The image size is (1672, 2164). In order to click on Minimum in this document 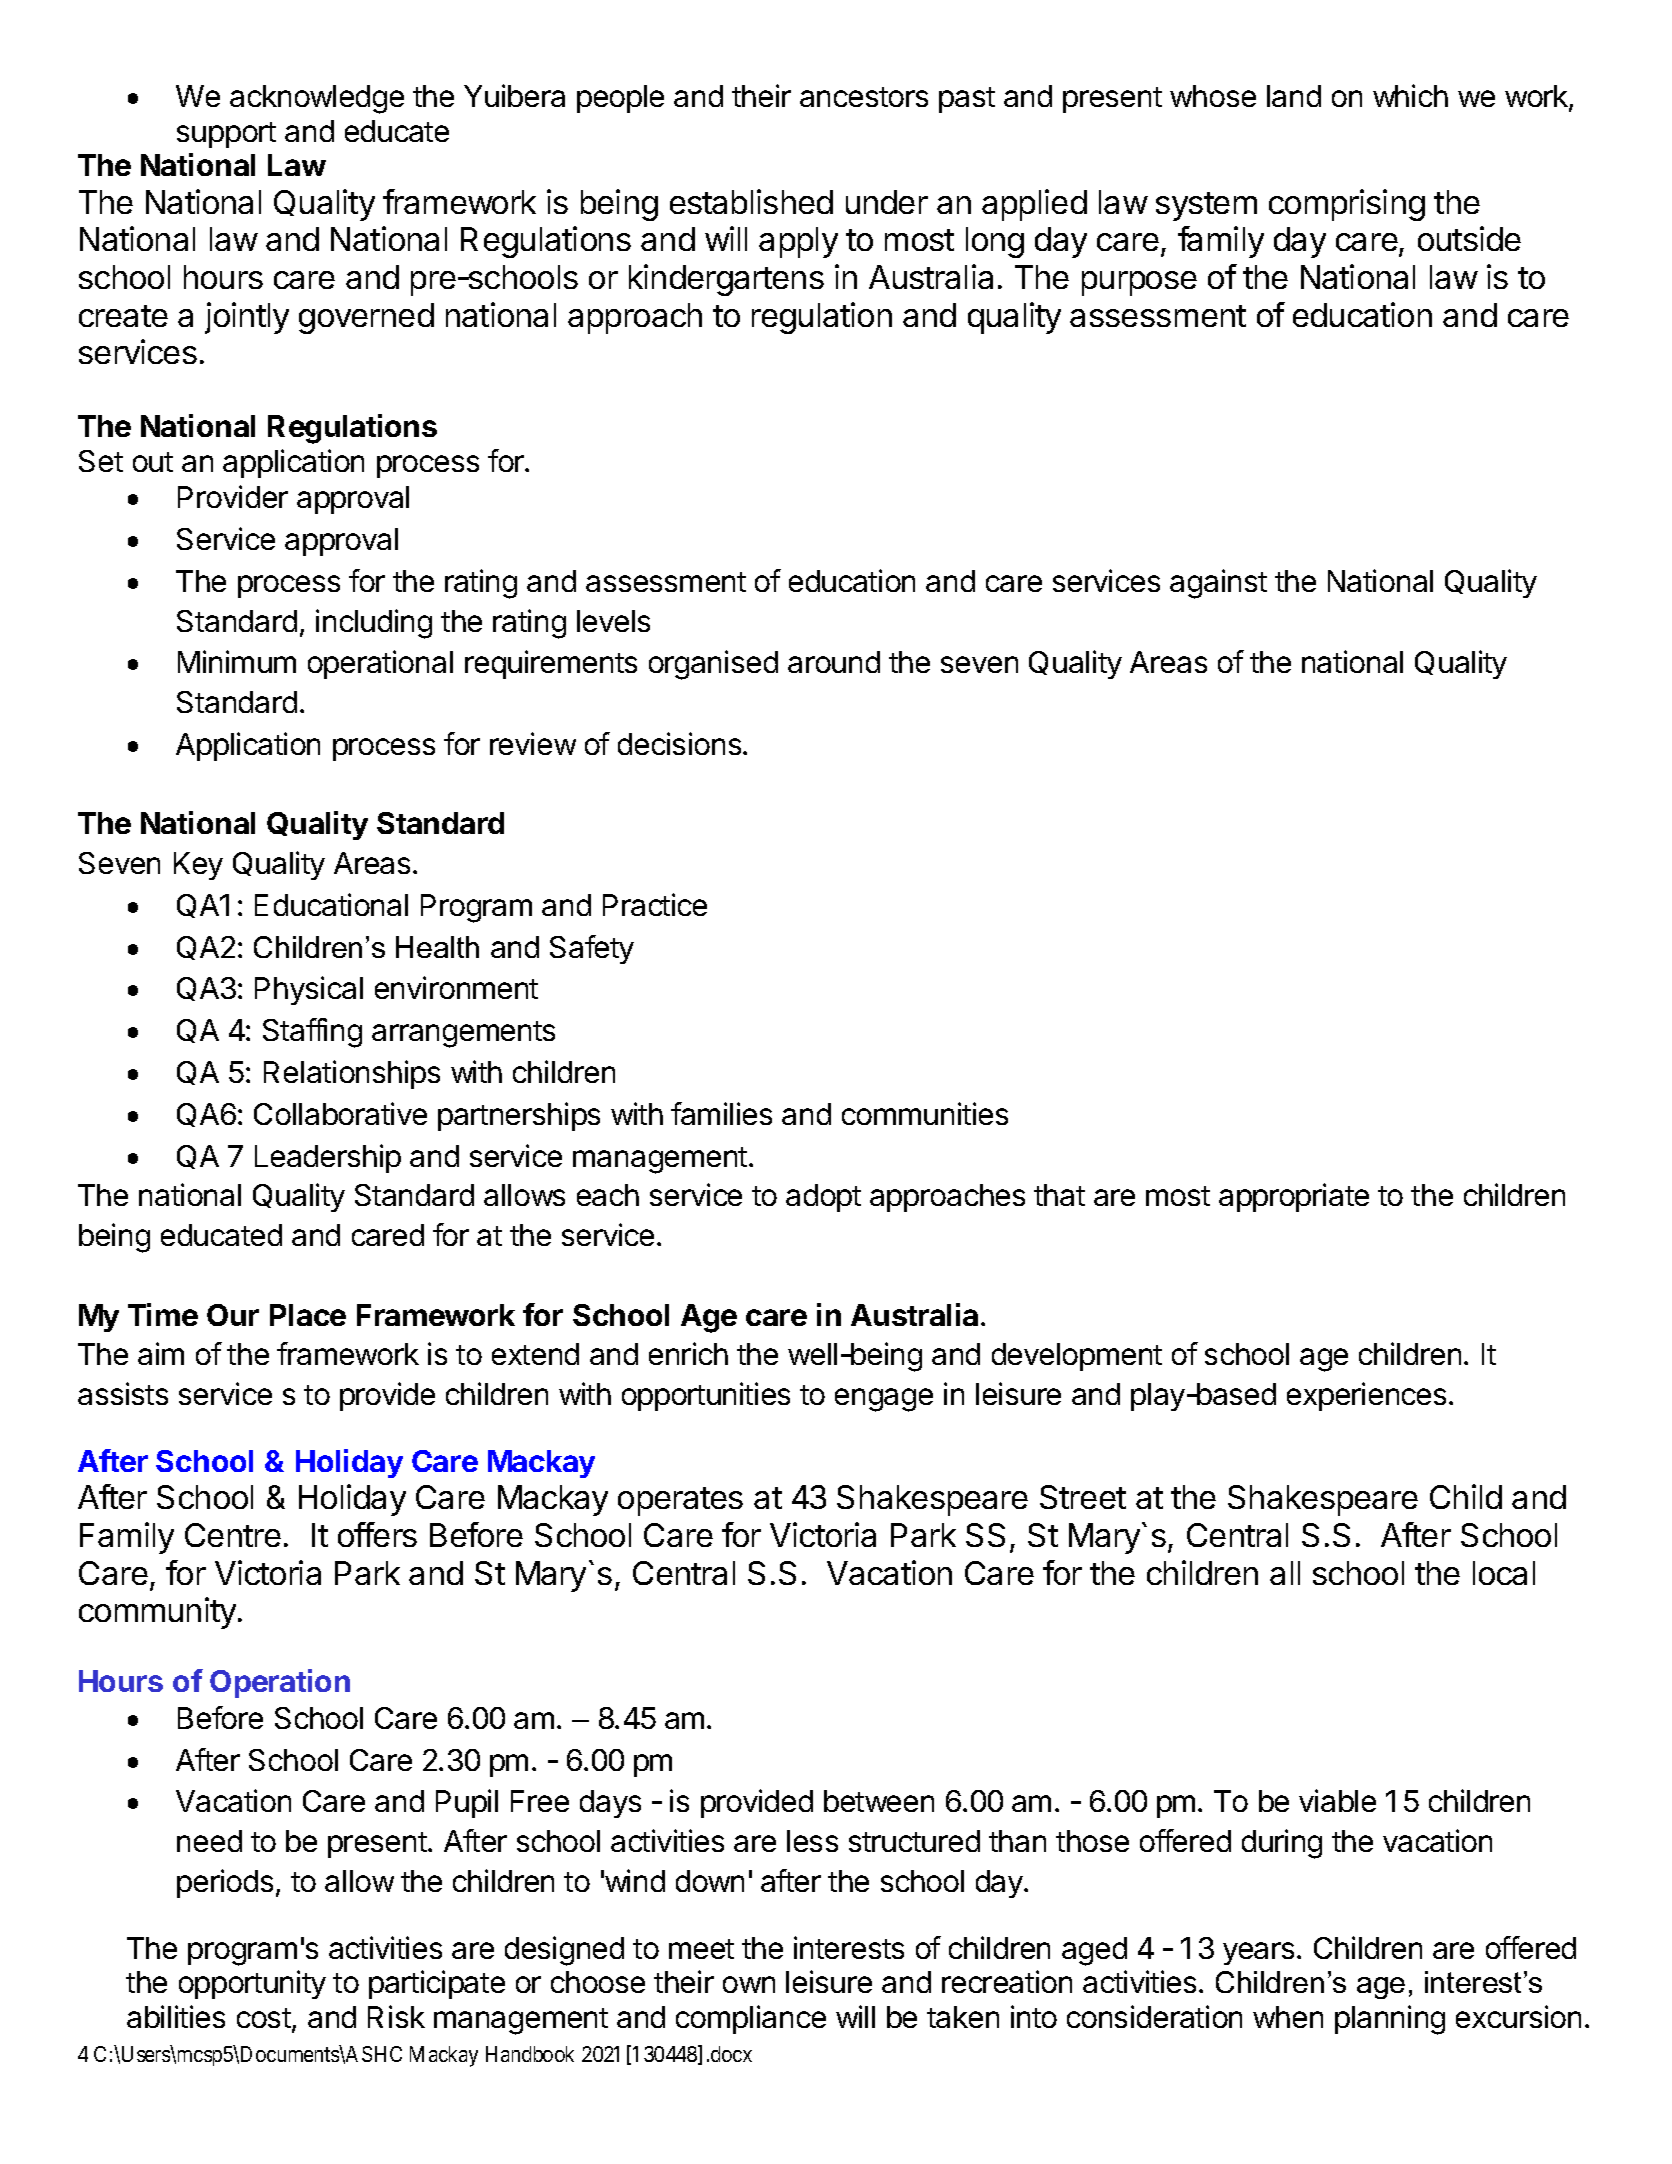, I will do `click(237, 661)`.
